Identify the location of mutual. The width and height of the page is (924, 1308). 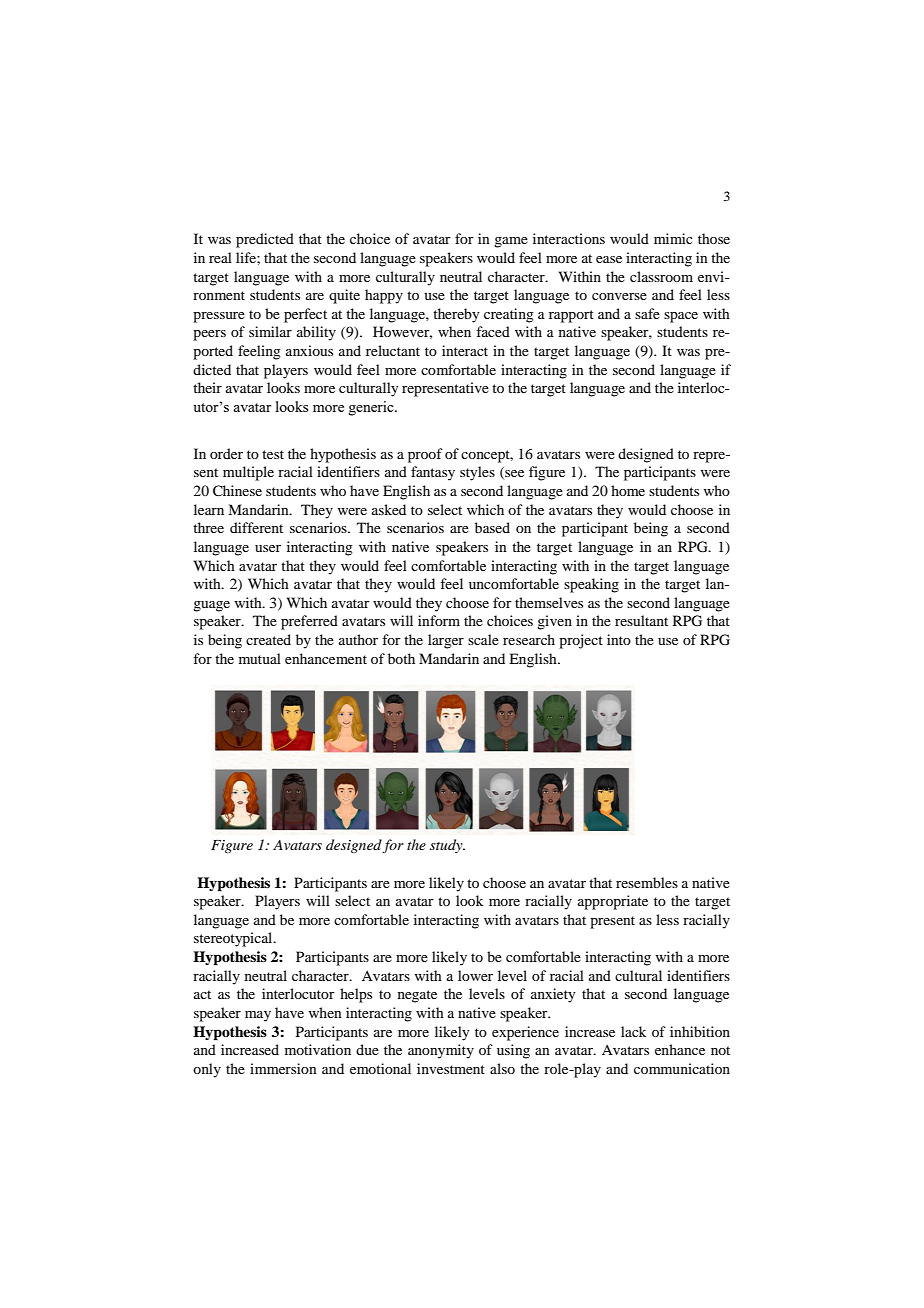
(260, 658).
